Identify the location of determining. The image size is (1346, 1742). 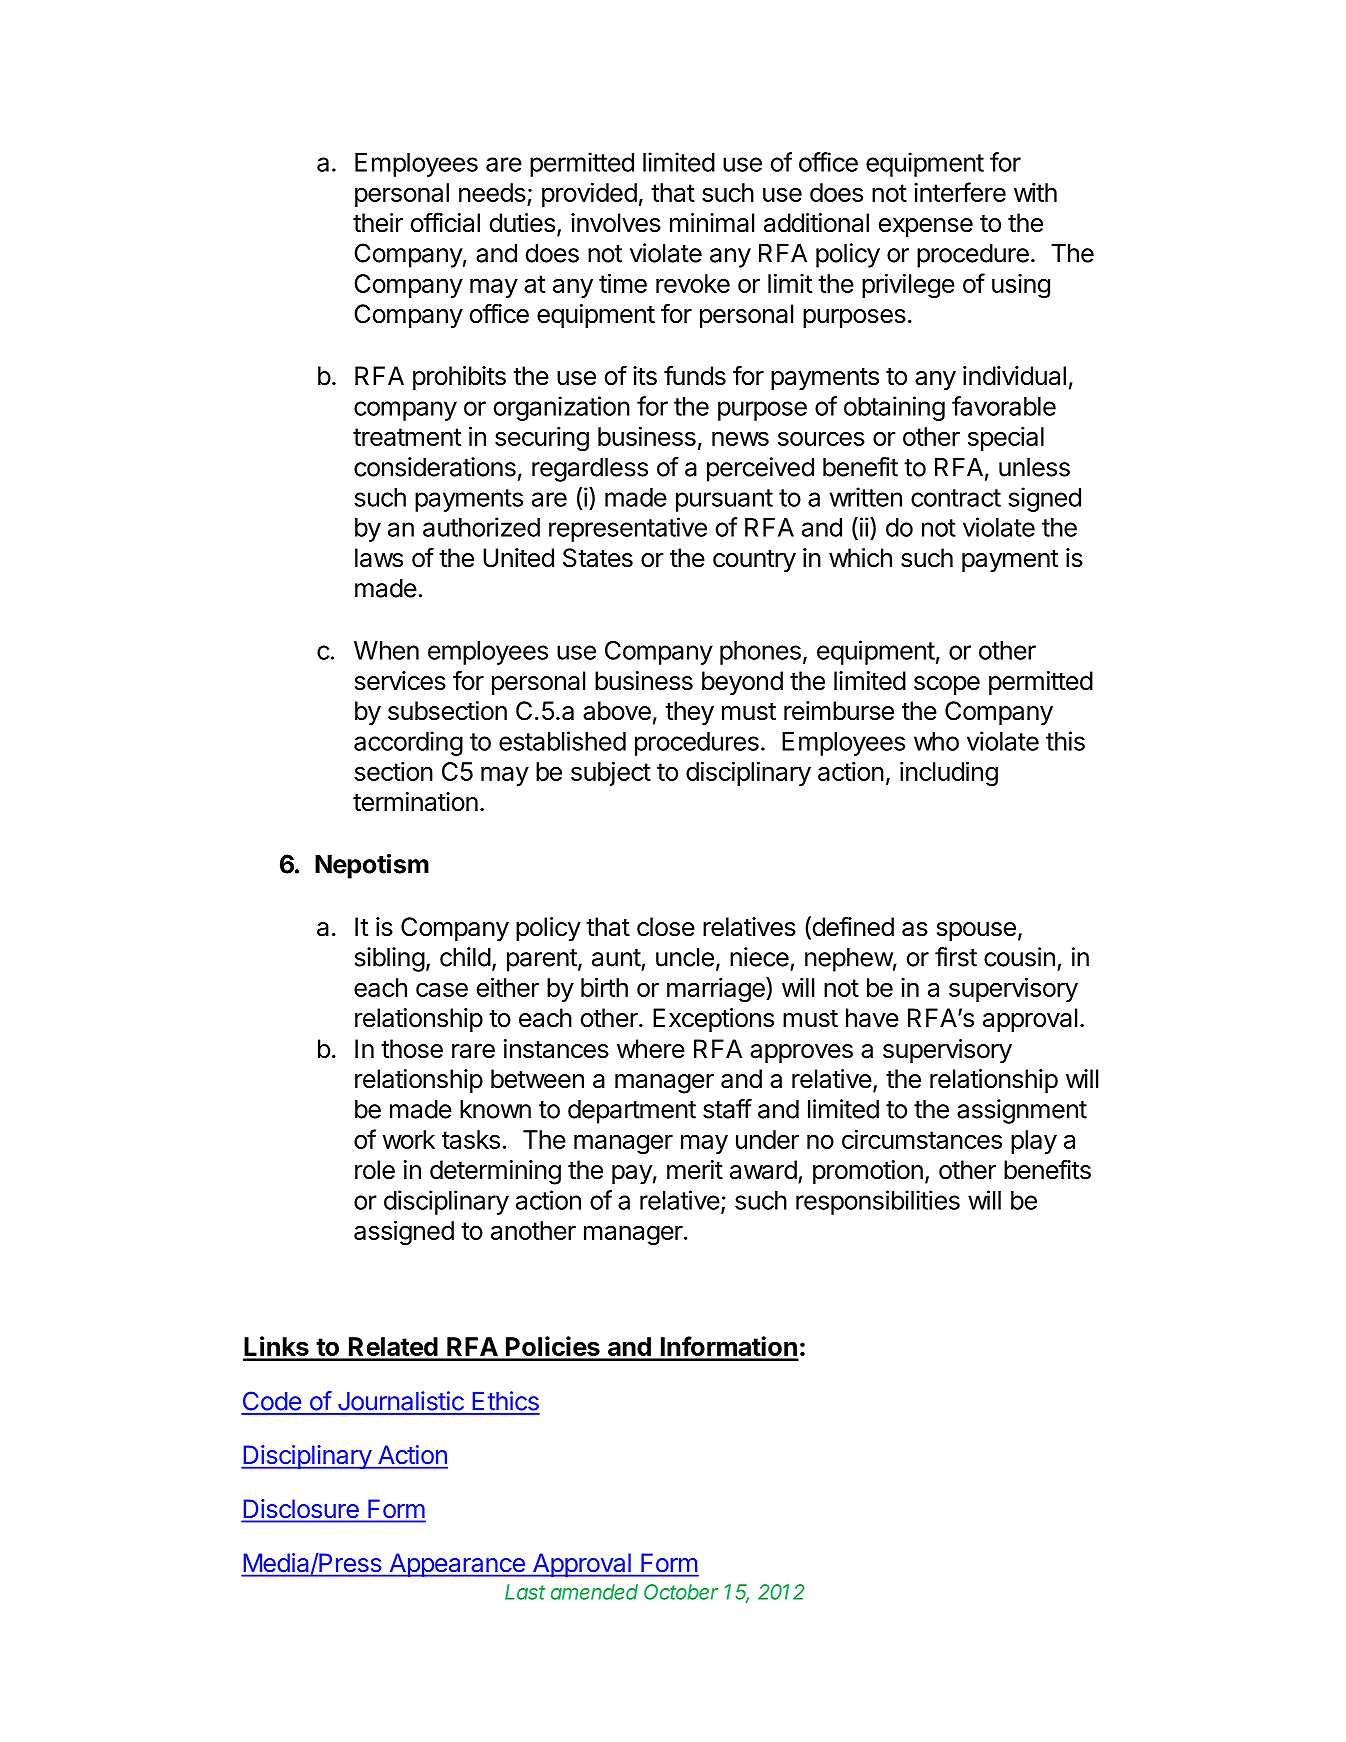
(495, 1172).
